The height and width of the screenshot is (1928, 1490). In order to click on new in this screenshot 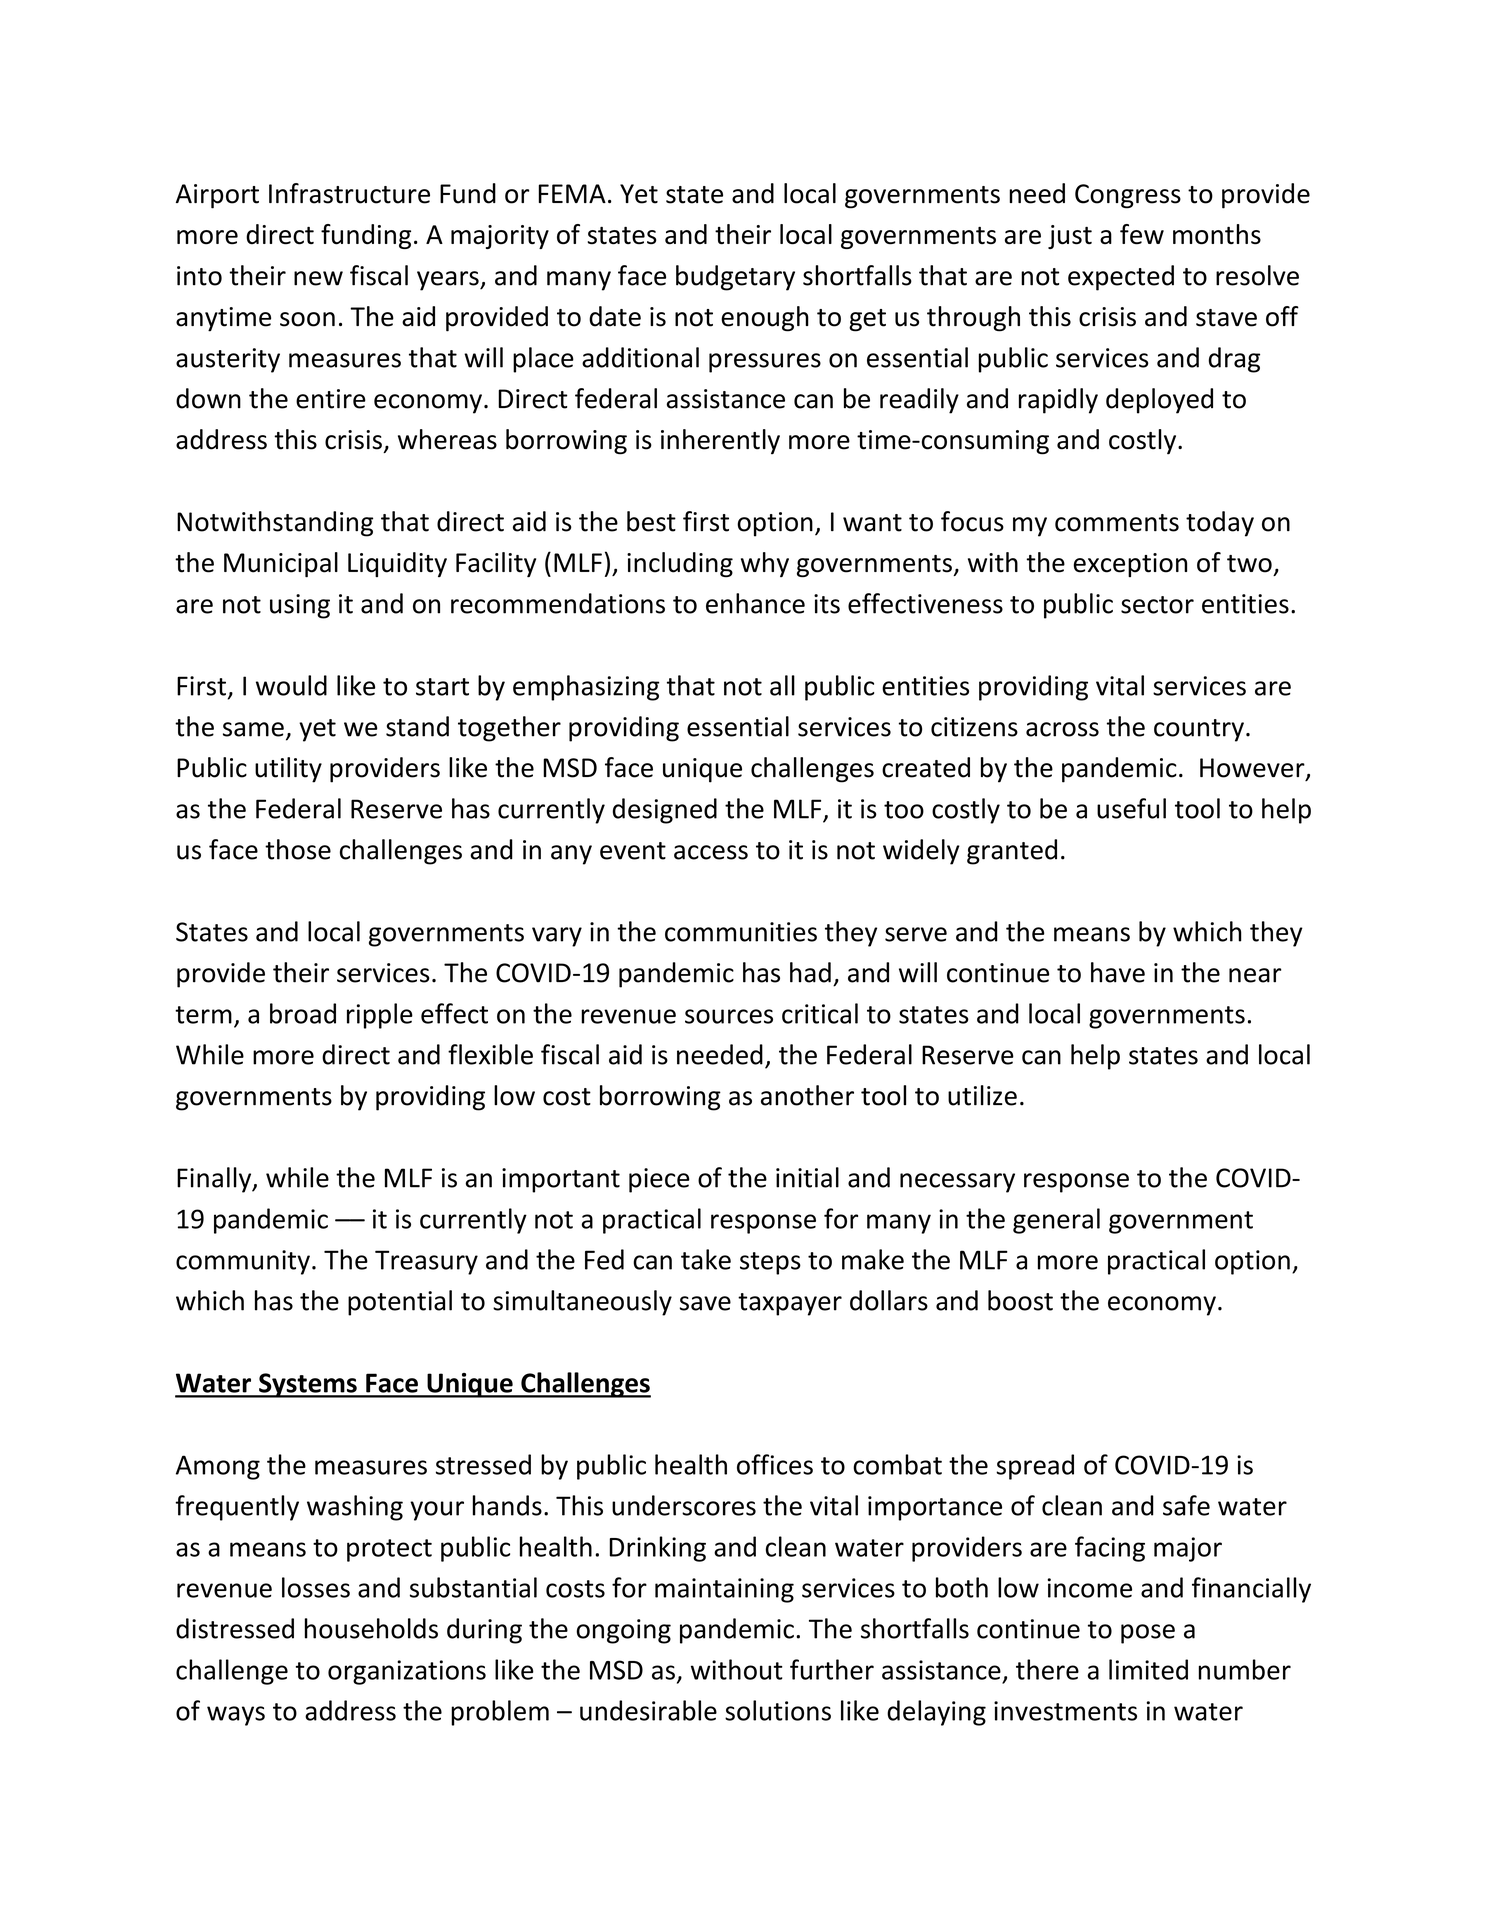, I will do `click(318, 278)`.
